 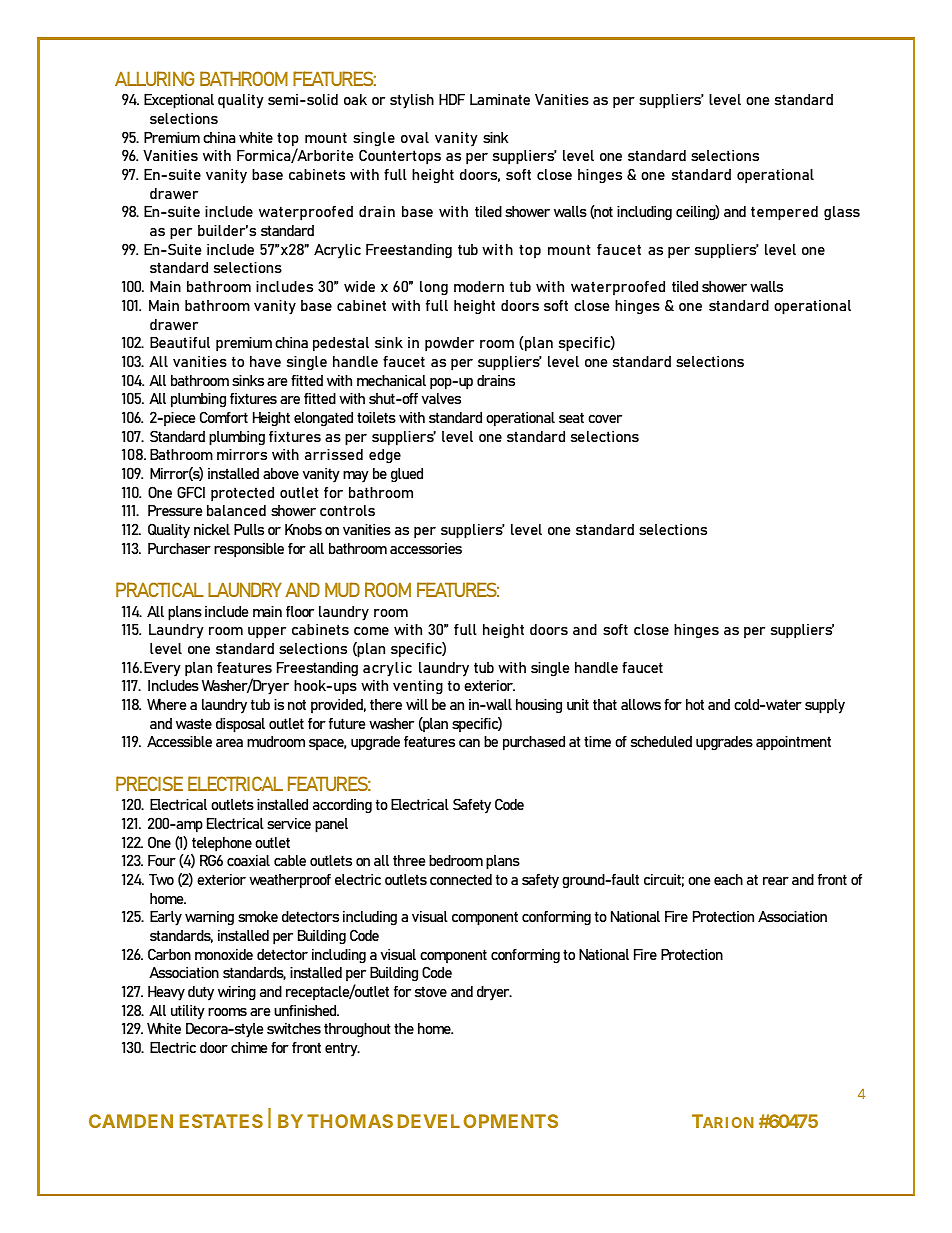 I want to click on tempered, so click(x=784, y=213).
